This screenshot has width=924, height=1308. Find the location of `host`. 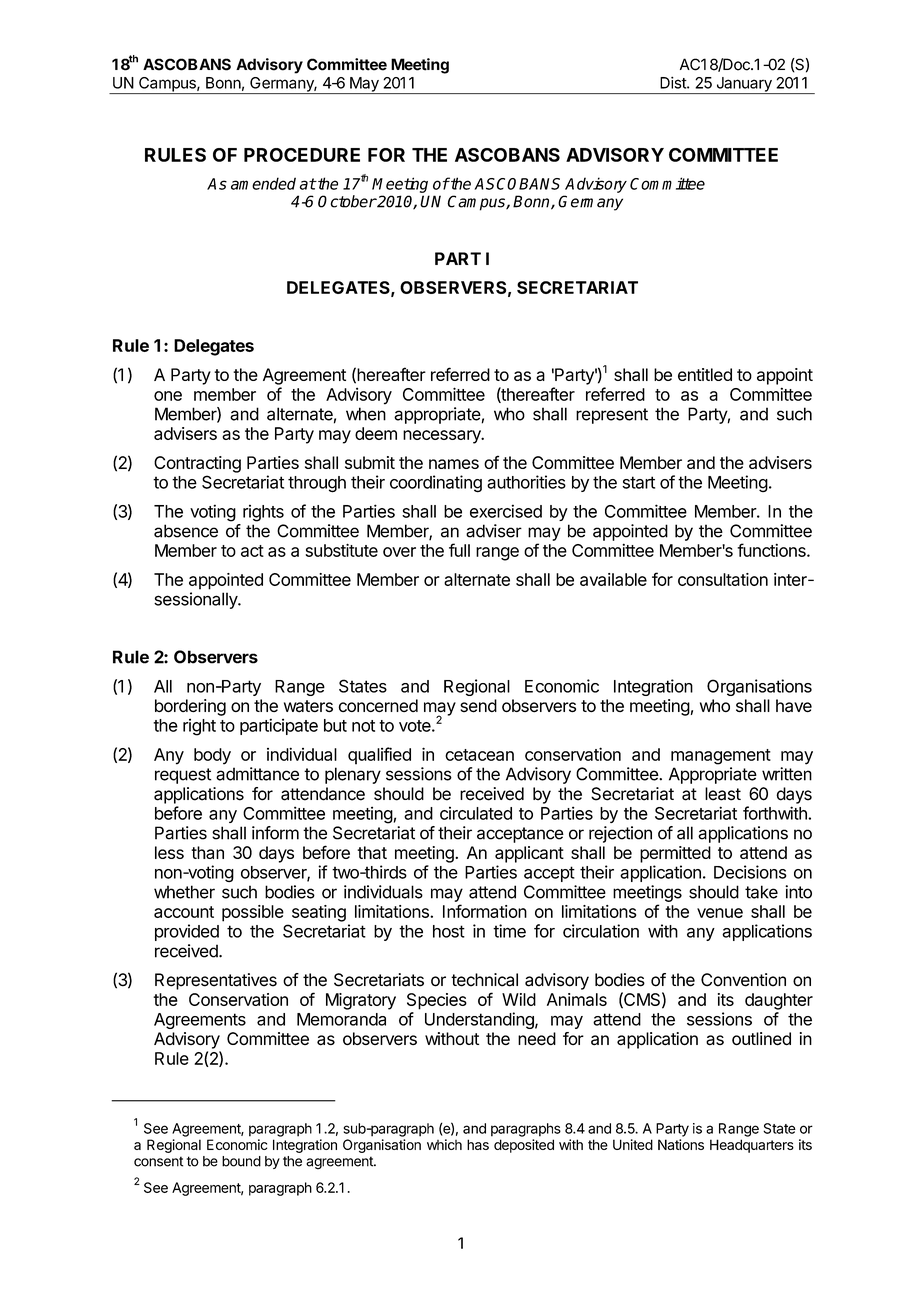

host is located at coordinates (449, 931).
